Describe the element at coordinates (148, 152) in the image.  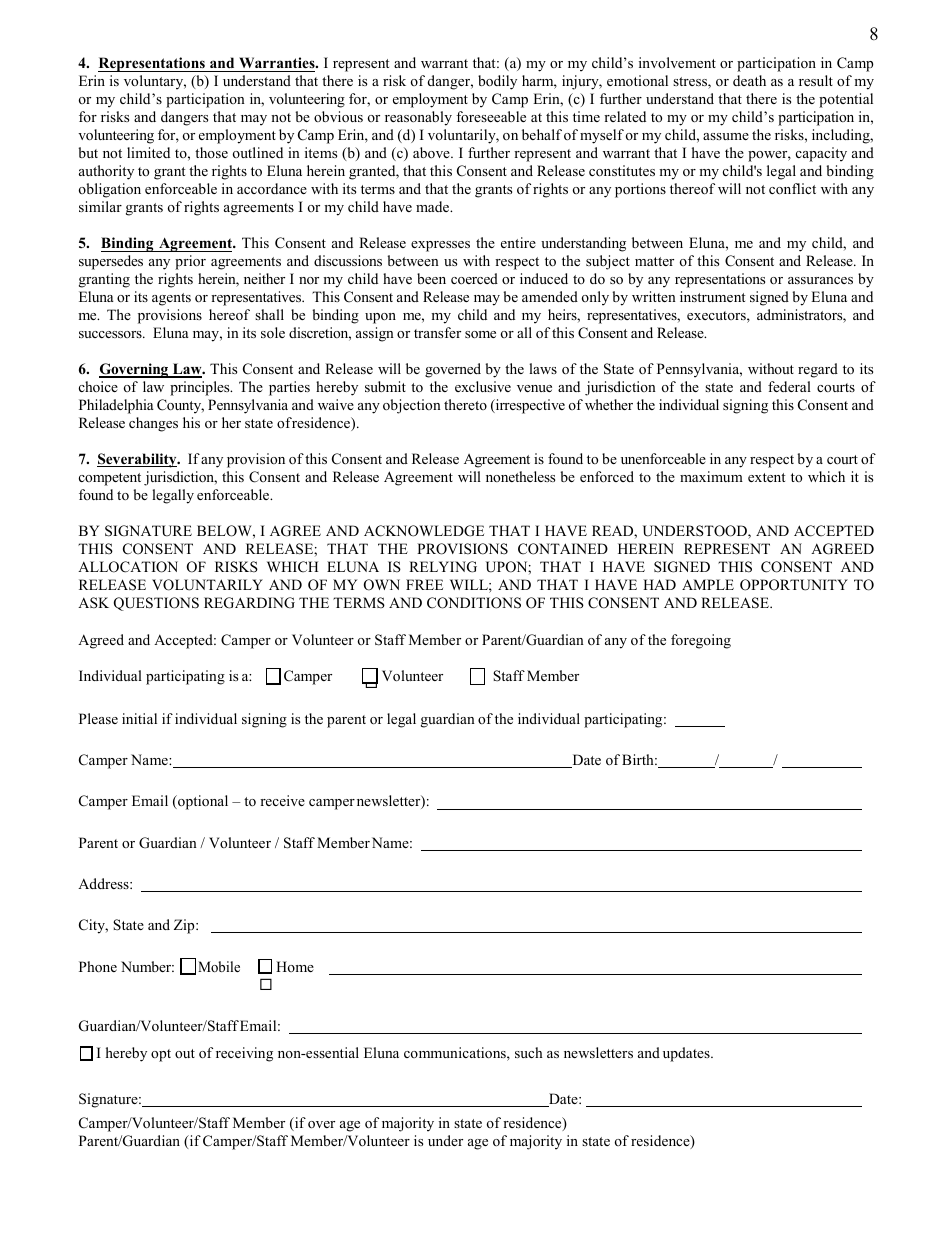
I see `limited` at that location.
